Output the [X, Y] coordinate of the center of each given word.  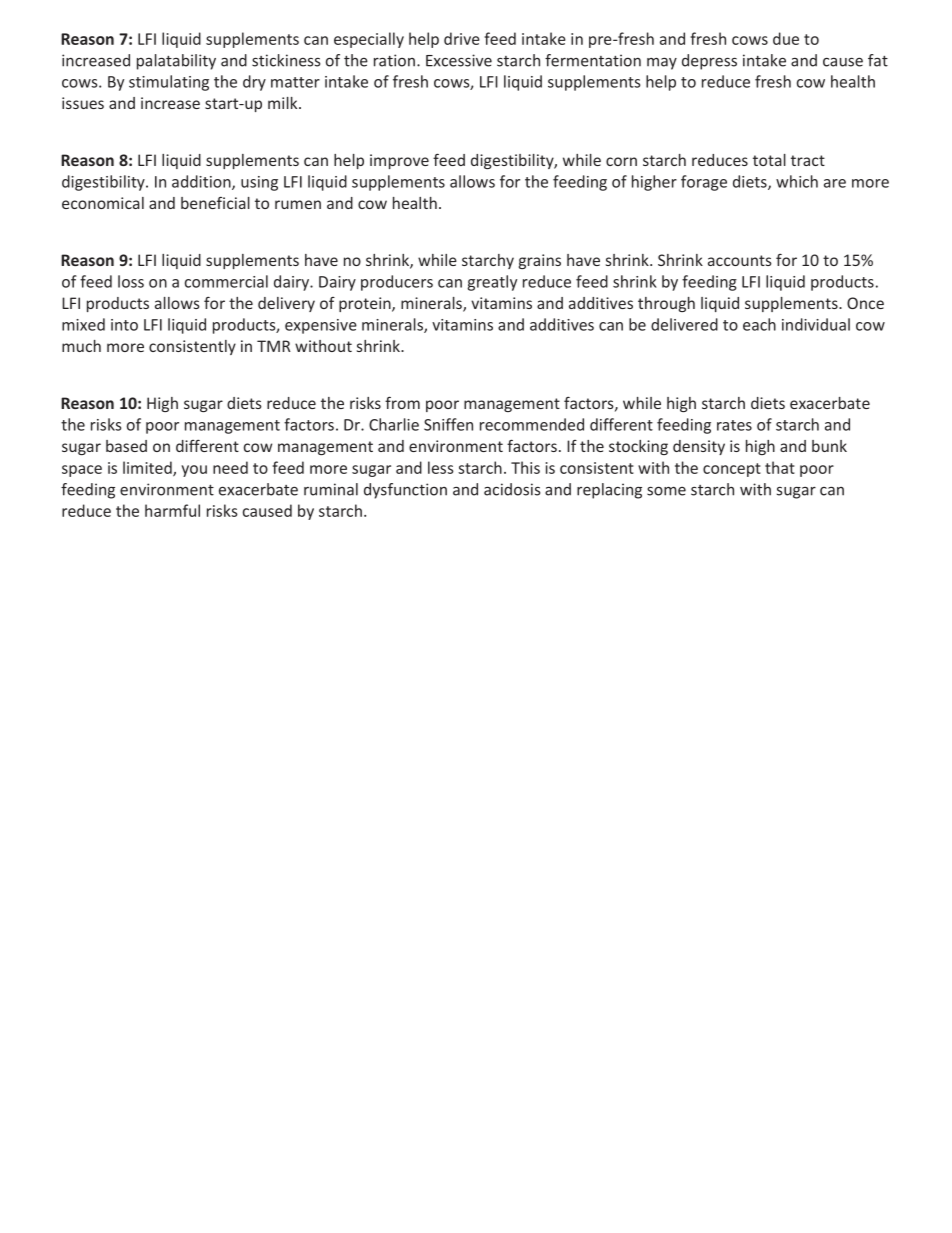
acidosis [512, 489]
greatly [492, 283]
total [769, 160]
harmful [172, 510]
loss [131, 281]
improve [399, 161]
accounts [740, 260]
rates [734, 425]
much [81, 346]
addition [202, 182]
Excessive [459, 60]
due [786, 38]
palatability [176, 62]
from [402, 402]
